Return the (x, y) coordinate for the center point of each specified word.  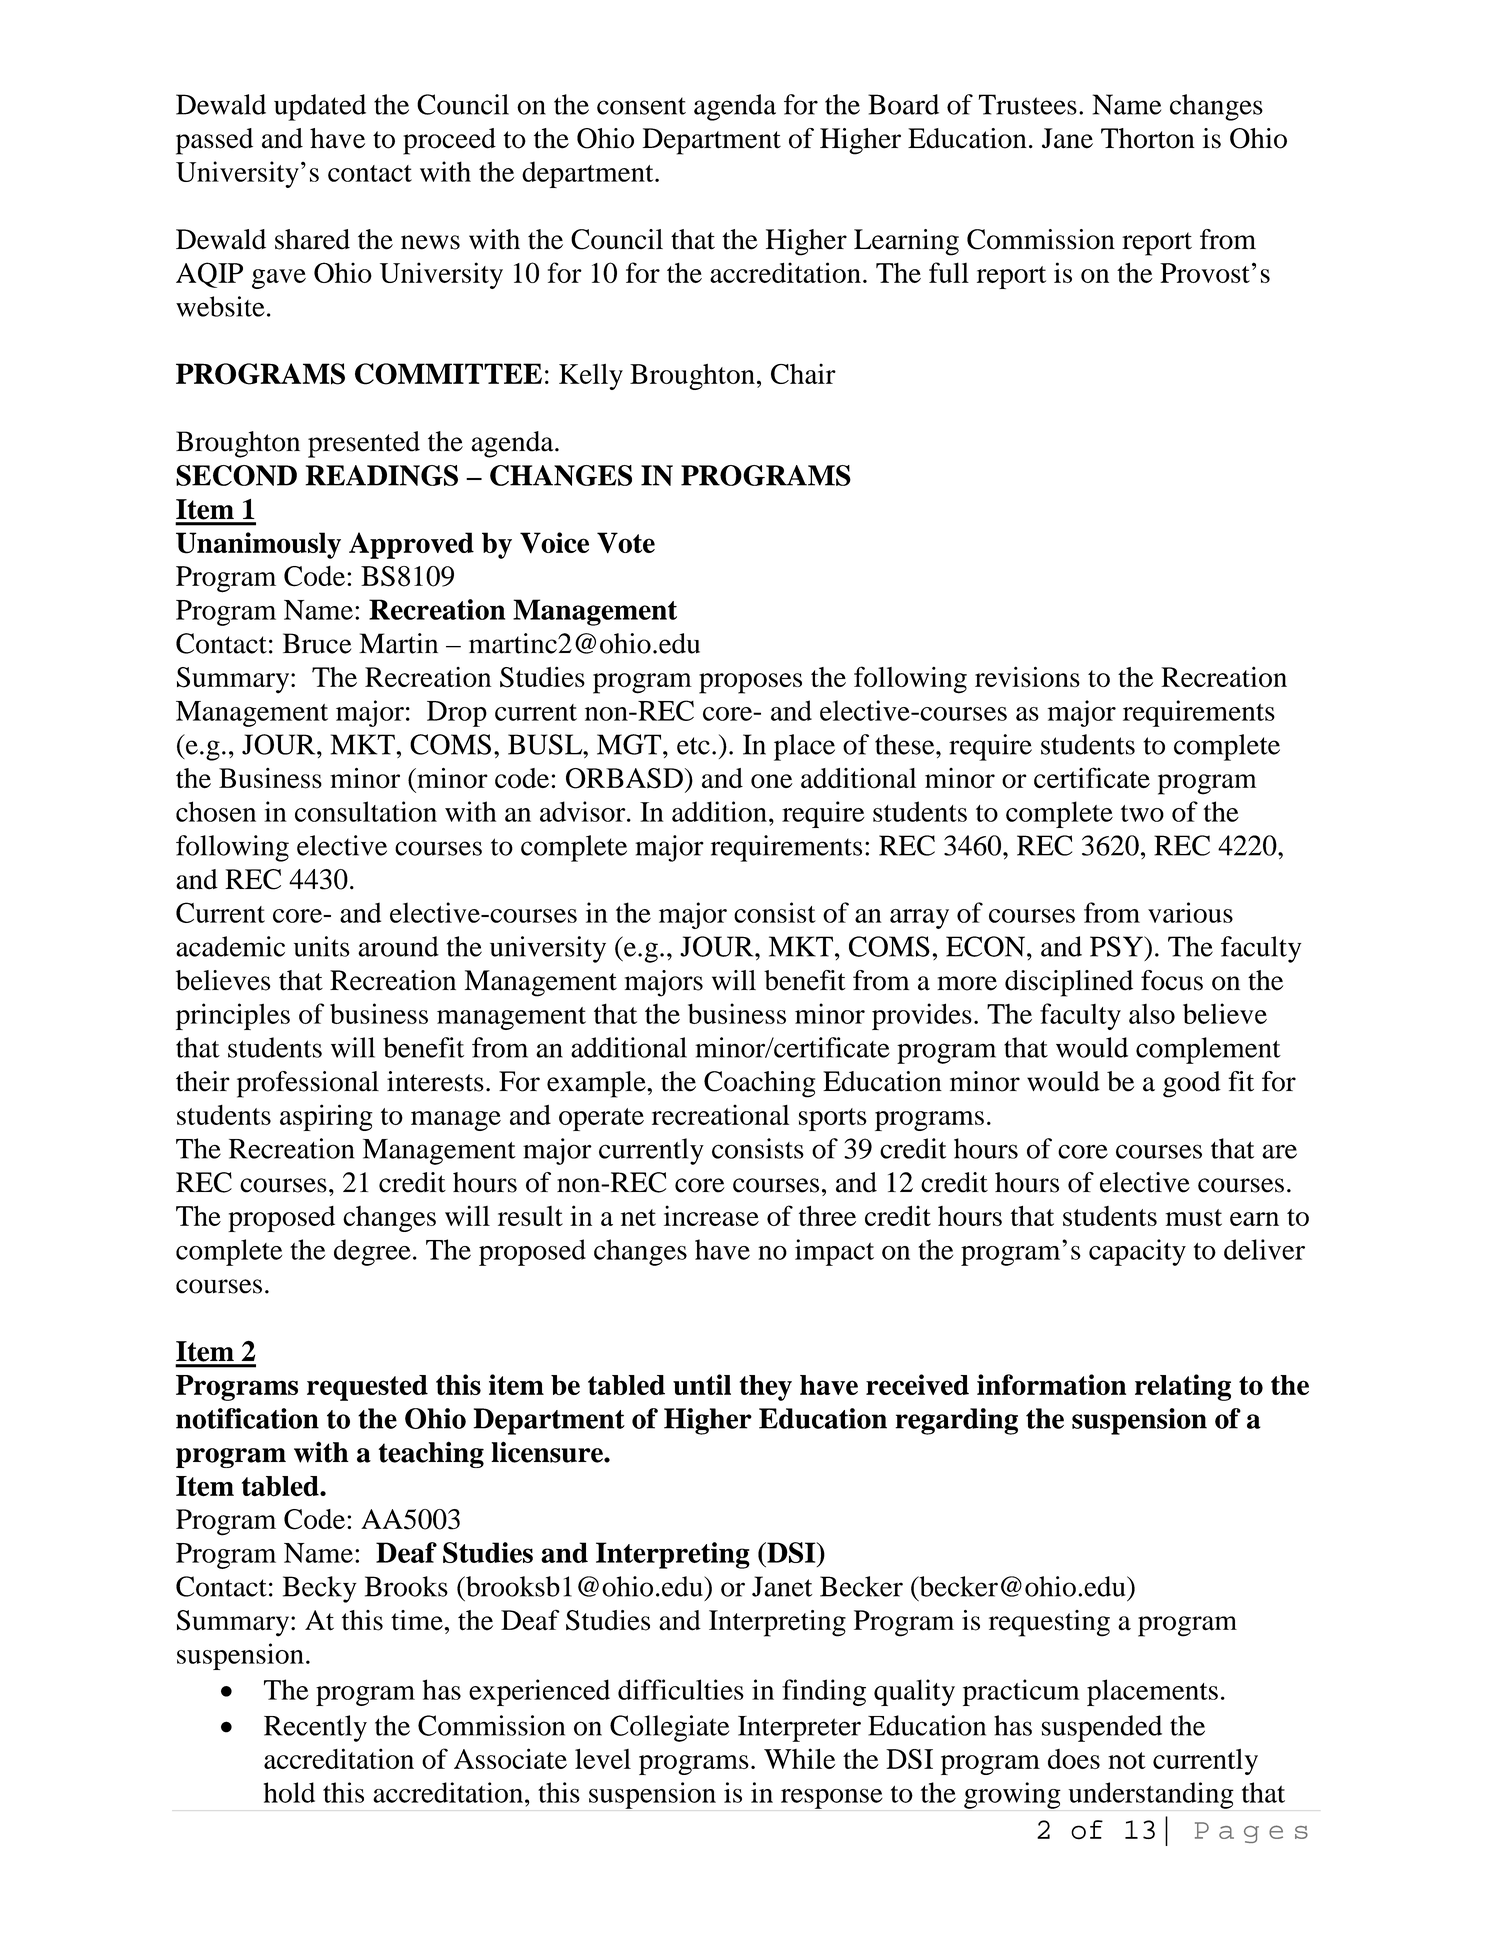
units (322, 946)
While (800, 1758)
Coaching (759, 1084)
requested (367, 1388)
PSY (1117, 946)
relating (1183, 1387)
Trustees (1028, 104)
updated (320, 107)
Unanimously (258, 545)
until (702, 1384)
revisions (1027, 676)
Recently (315, 1728)
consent (641, 106)
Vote (626, 542)
